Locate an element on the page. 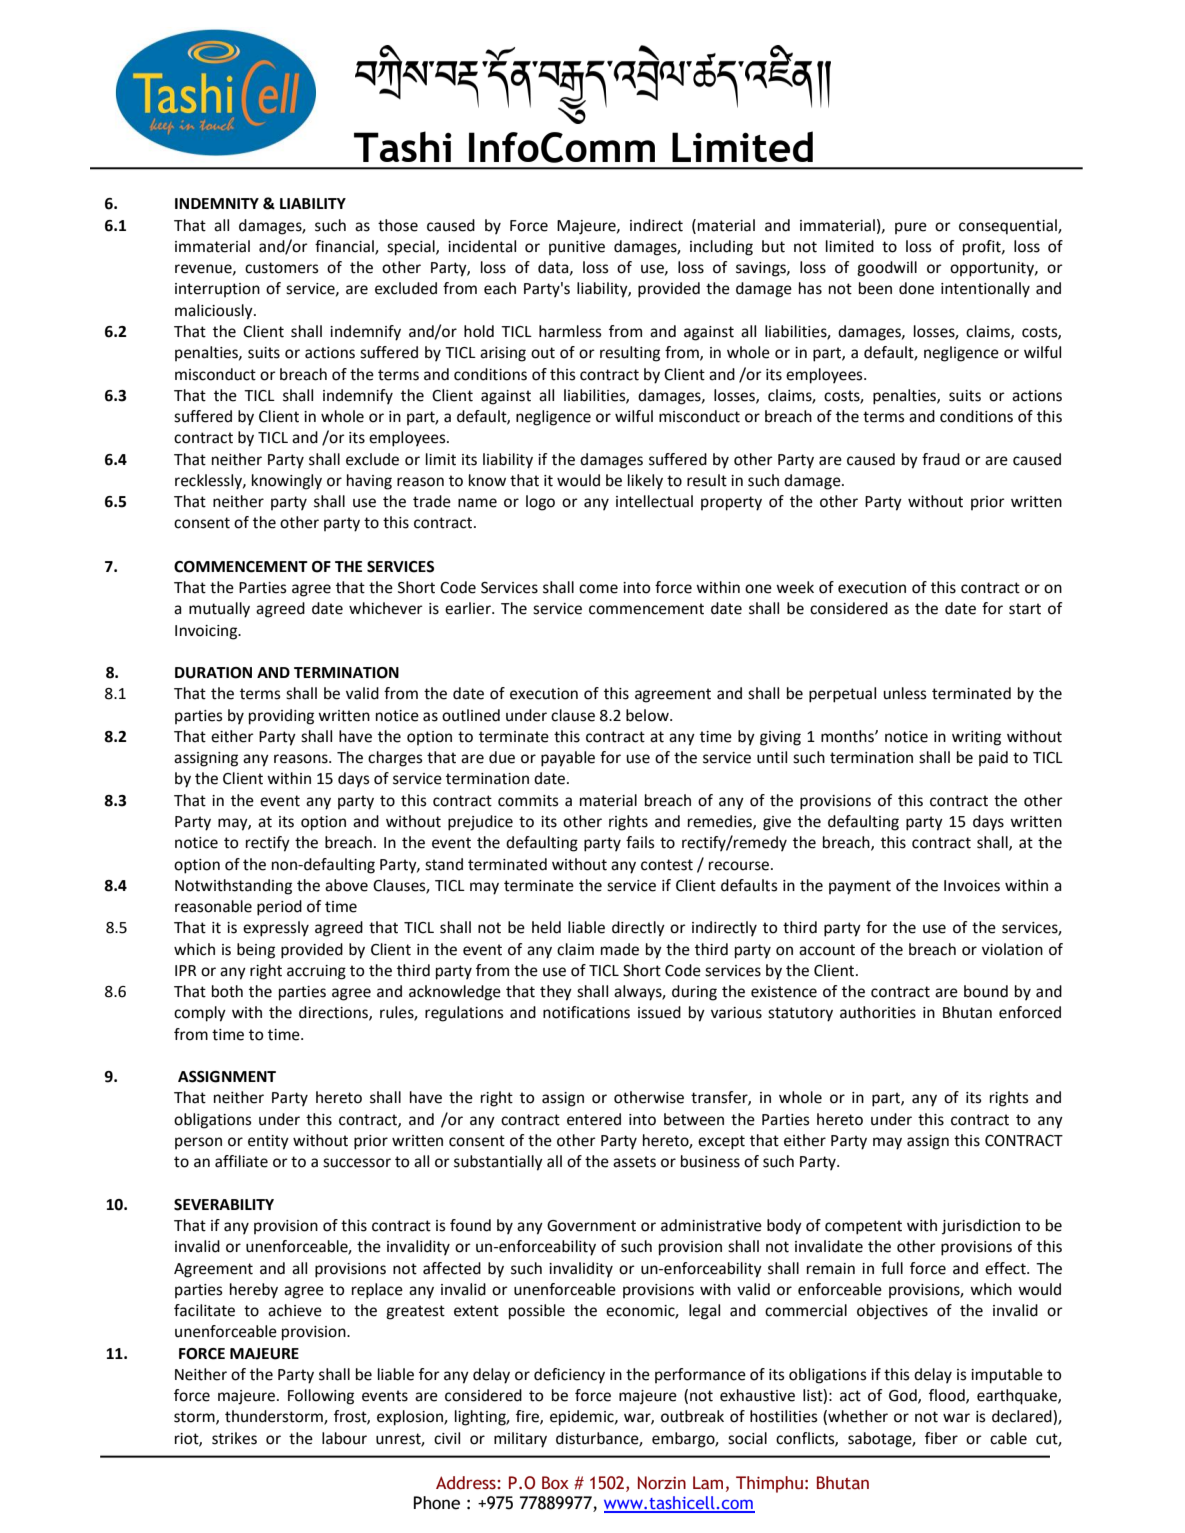 This image has height=1533, width=1185. period is located at coordinates (279, 908).
